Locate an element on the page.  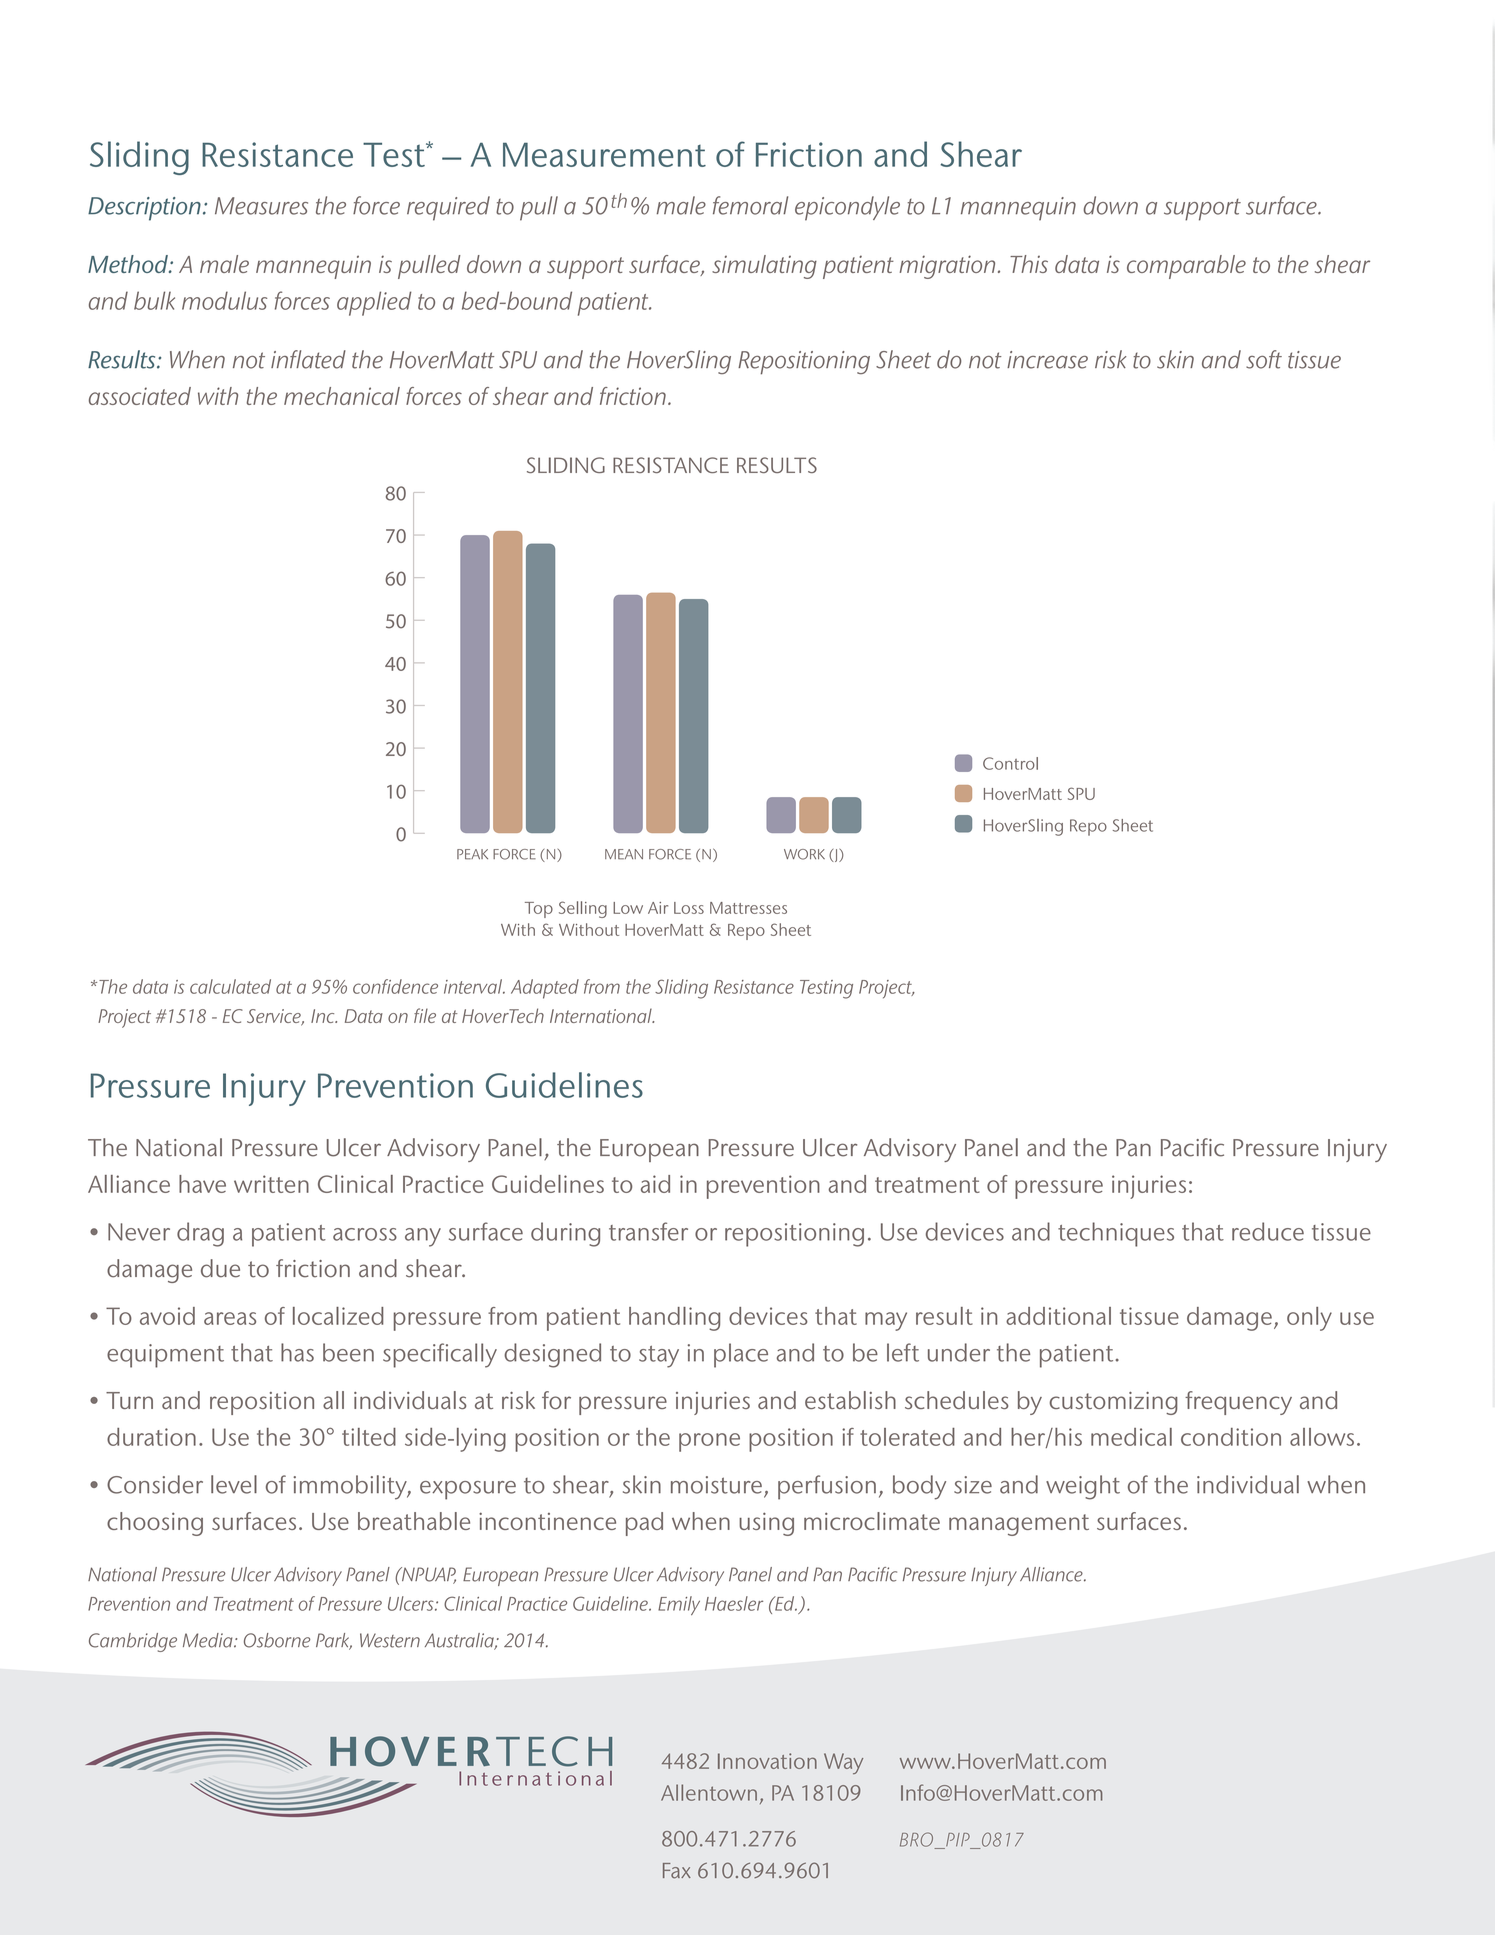
medical is located at coordinates (1131, 1437).
